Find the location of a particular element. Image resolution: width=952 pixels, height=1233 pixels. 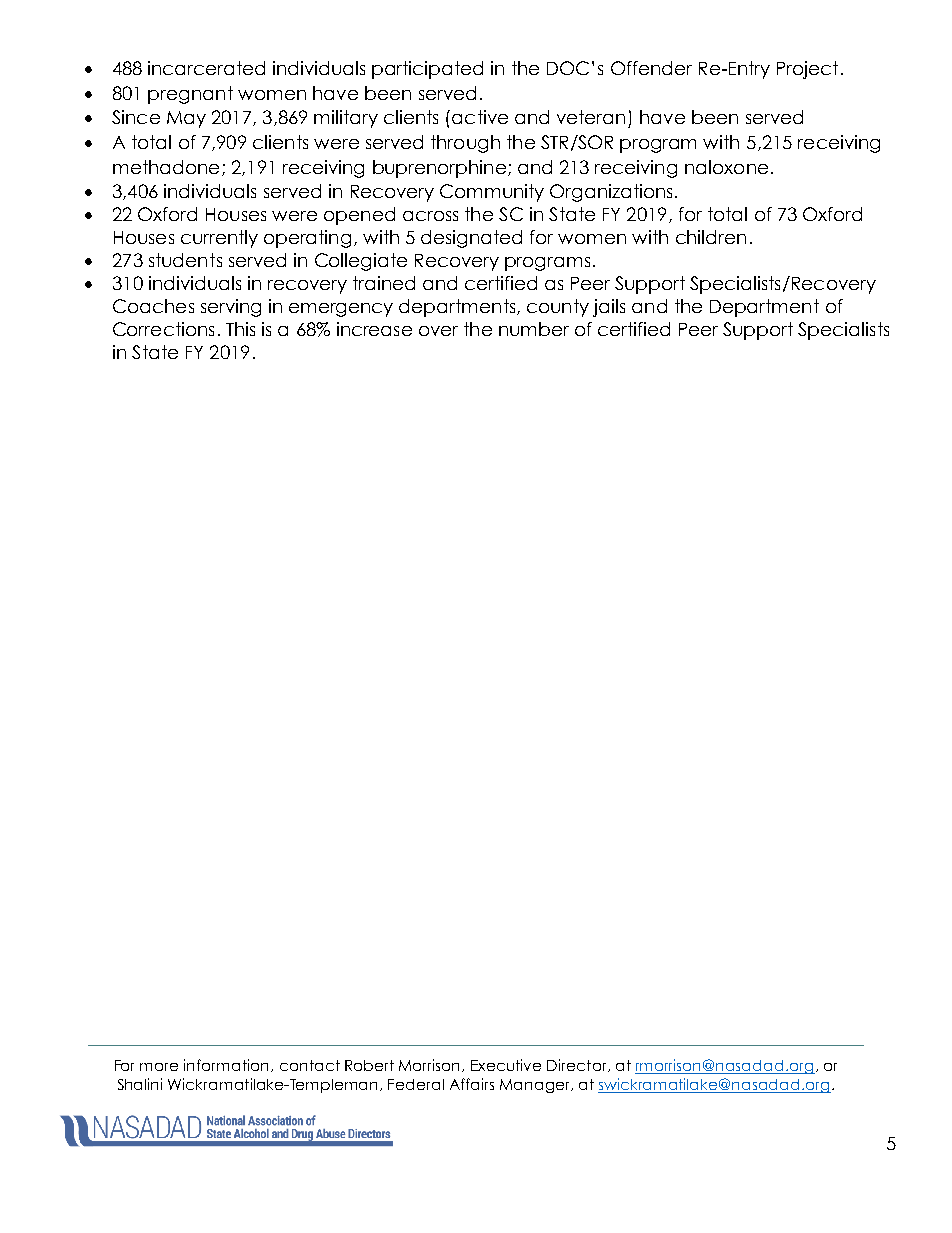

Affairs is located at coordinates (472, 1084).
